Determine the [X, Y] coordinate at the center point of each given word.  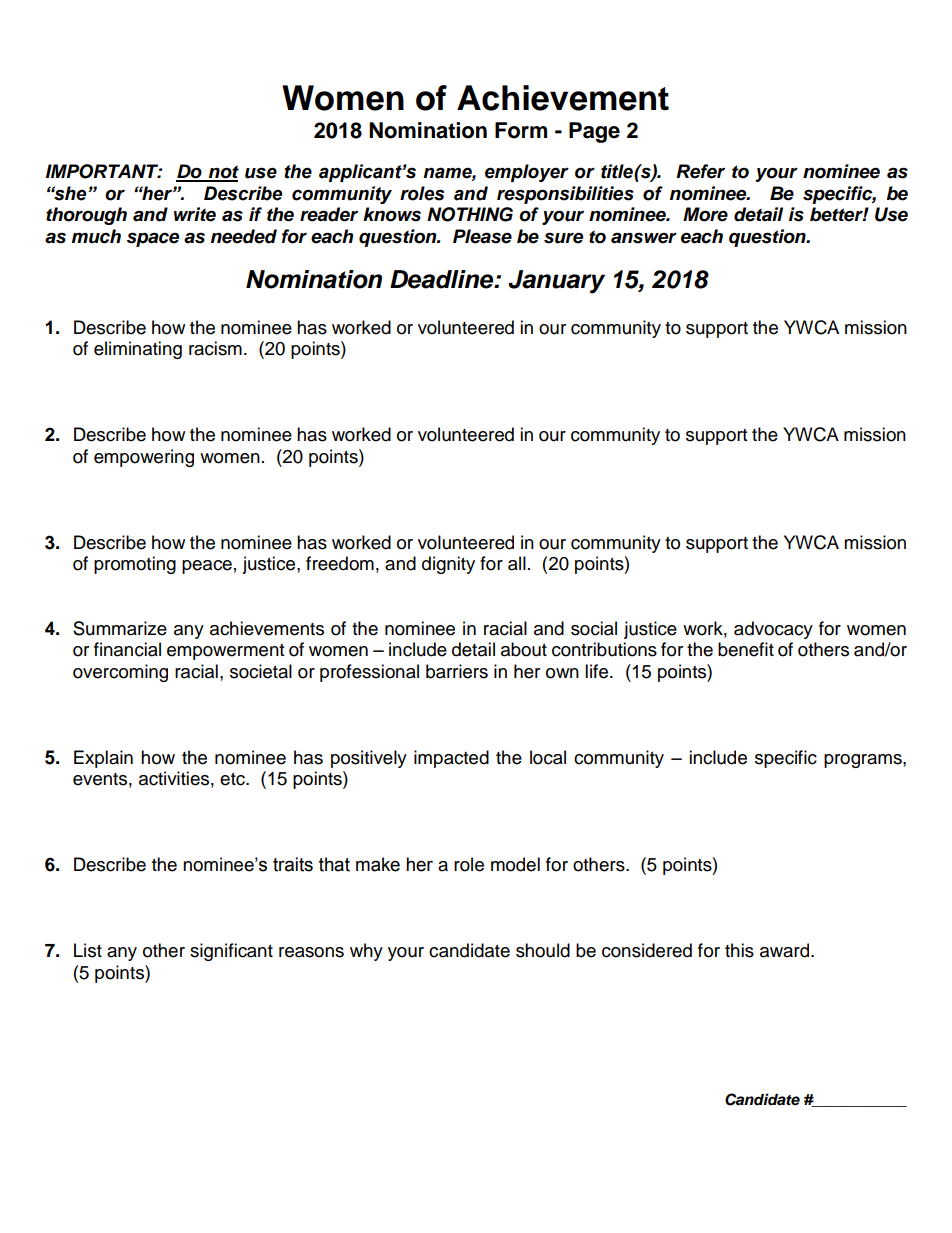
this [739, 950]
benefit [746, 649]
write [195, 214]
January [556, 282]
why [366, 952]
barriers [457, 671]
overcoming [120, 673]
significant [231, 952]
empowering [144, 458]
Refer [700, 171]
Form [521, 130]
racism [215, 348]
